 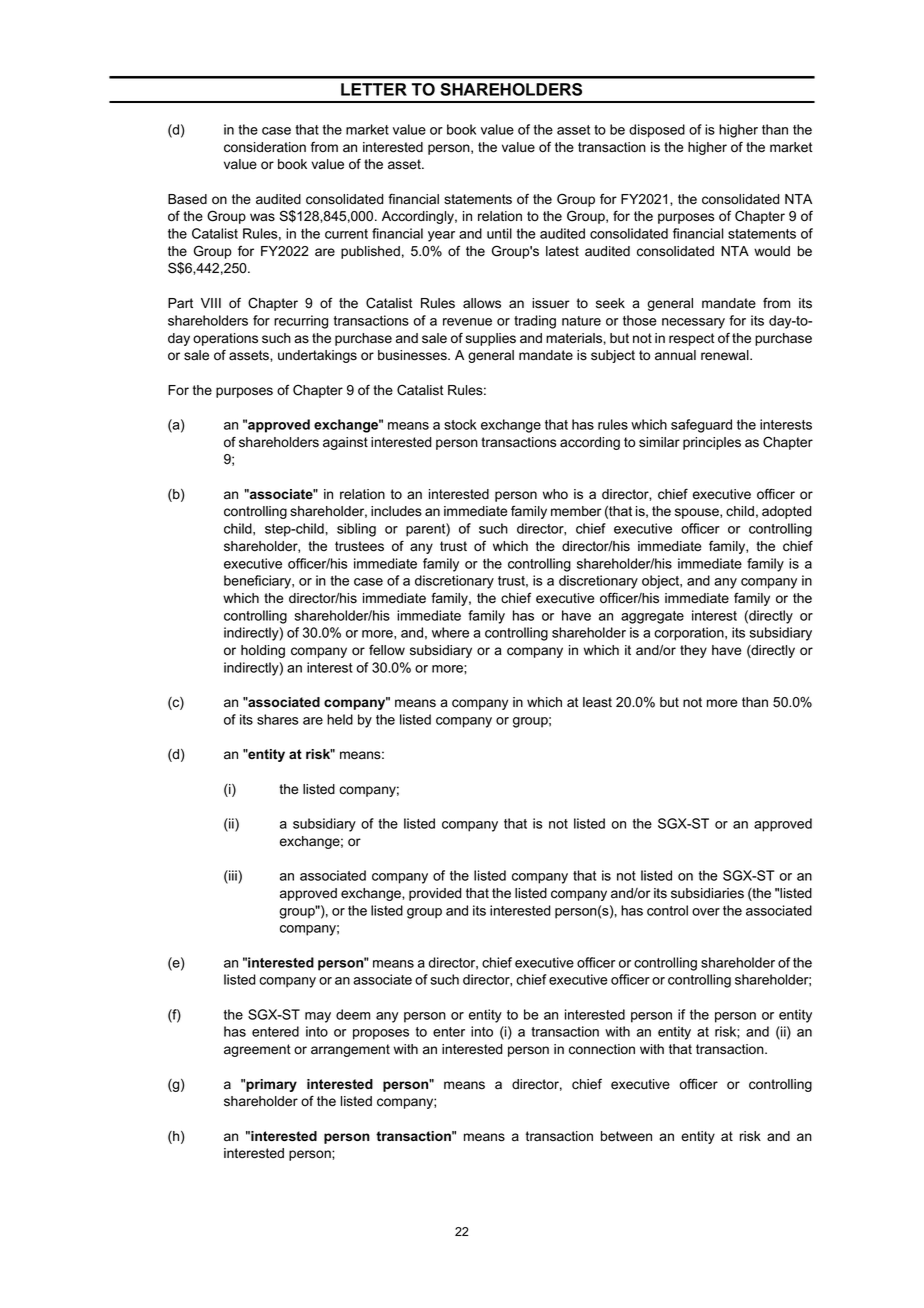 What do you see at coordinates (257, 1050) in the screenshot?
I see `agreement` at bounding box center [257, 1050].
